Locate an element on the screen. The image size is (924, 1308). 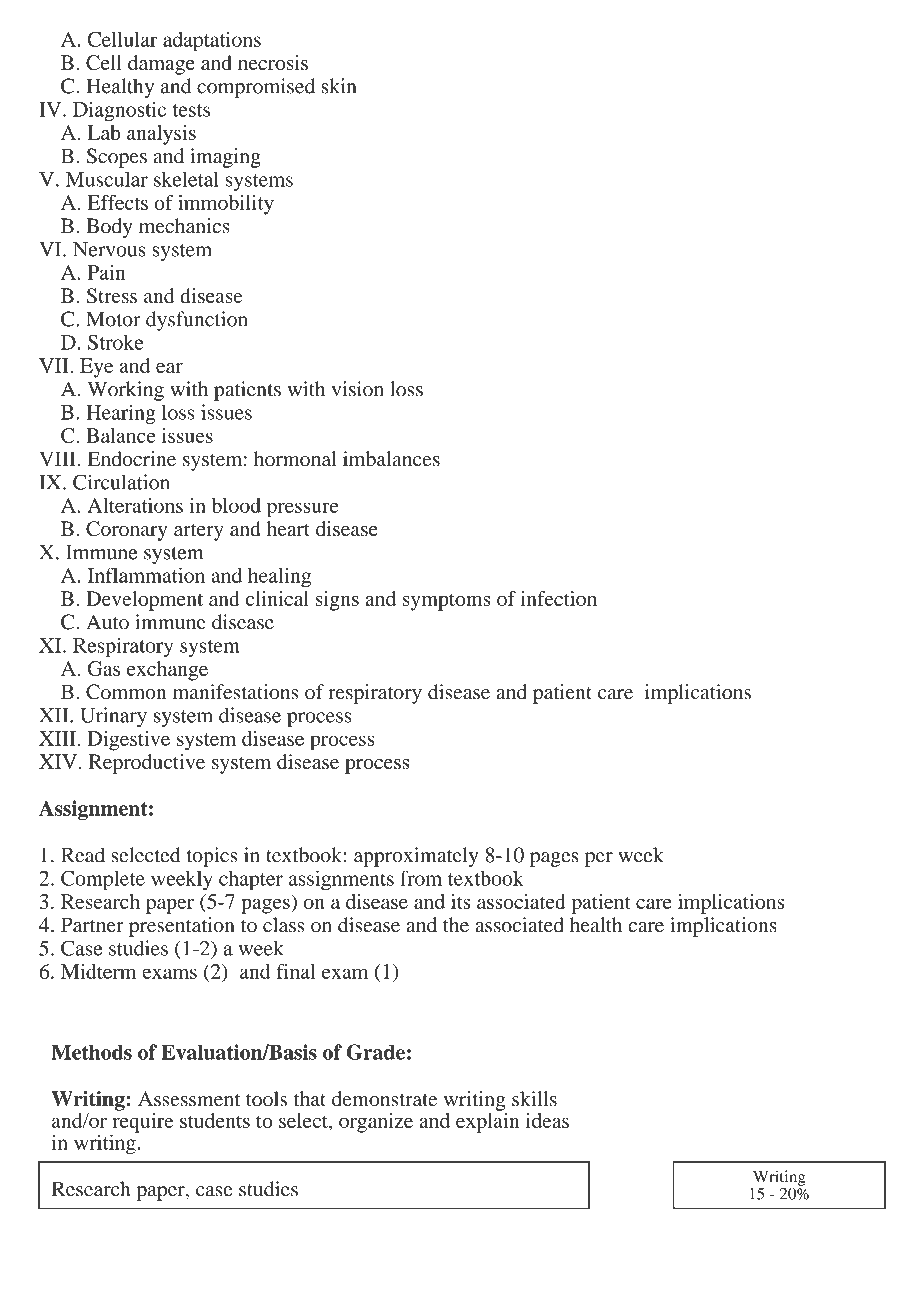
Diagnostic is located at coordinates (119, 111).
